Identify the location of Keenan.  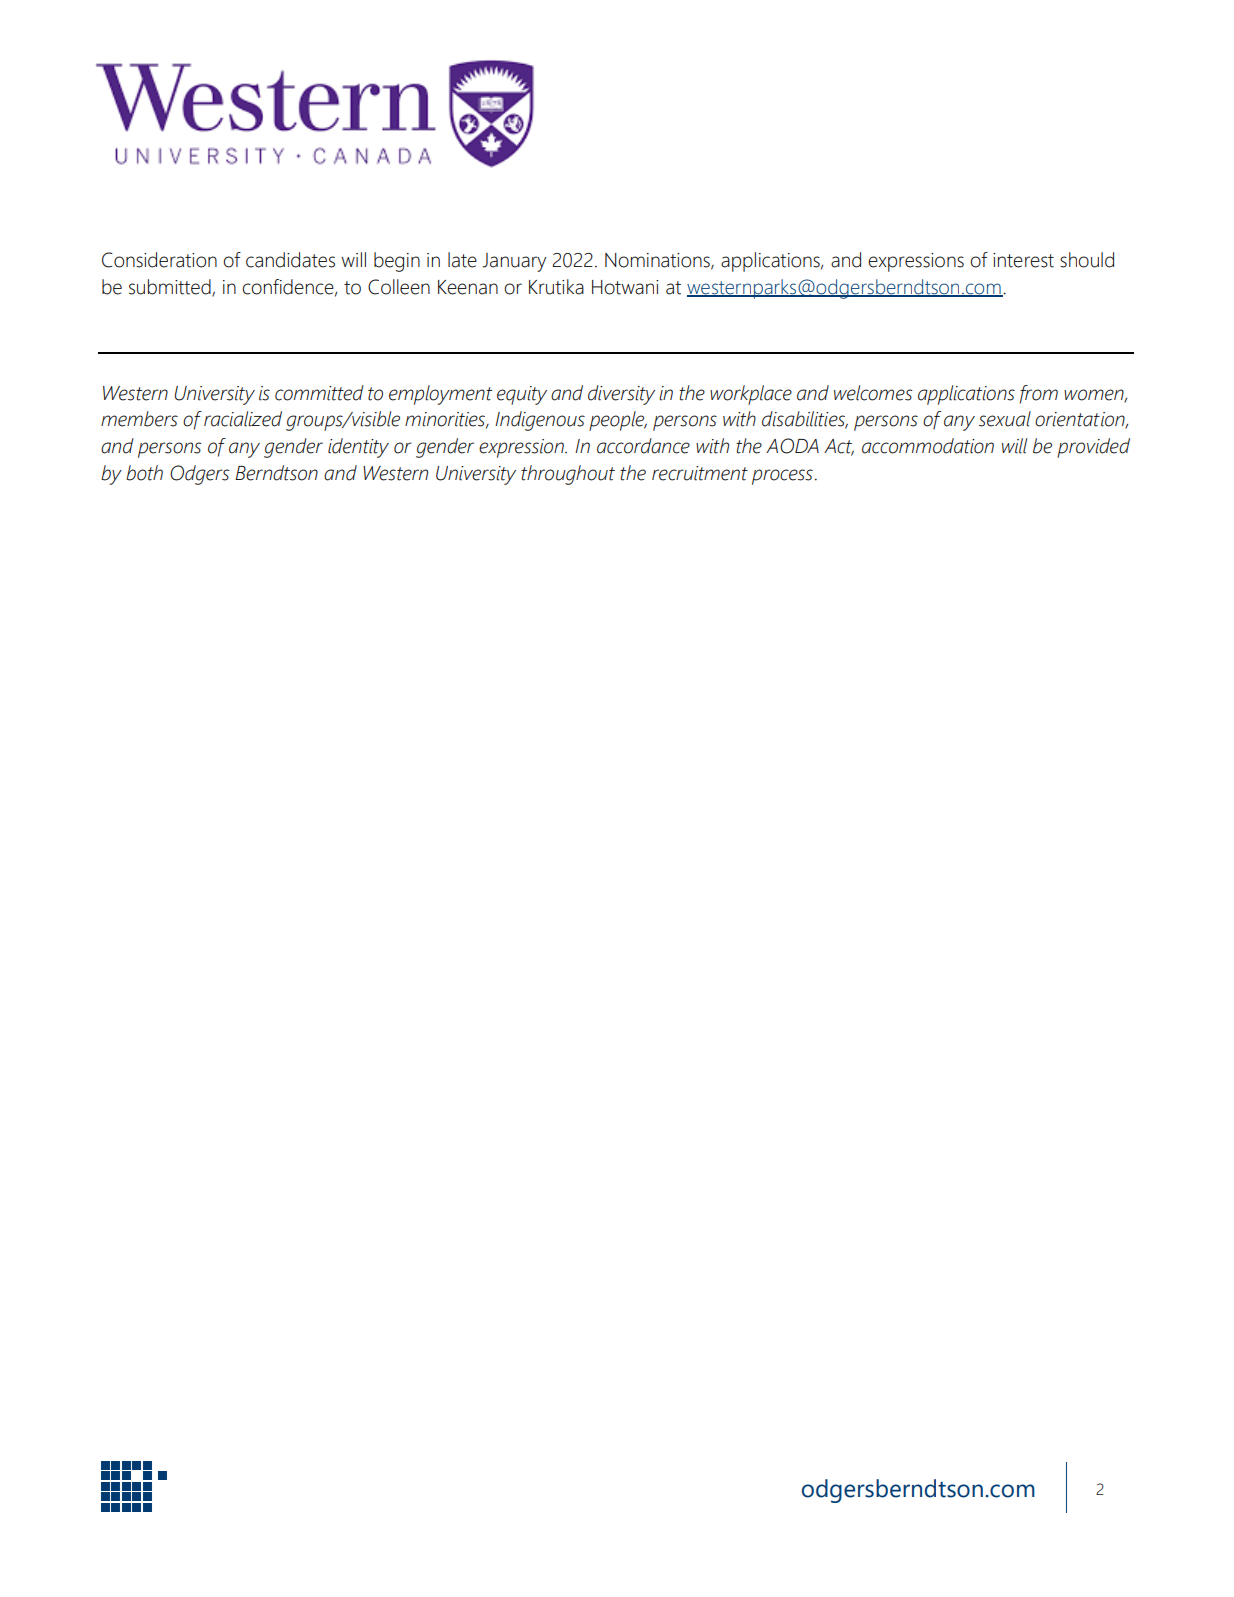
(468, 287).
